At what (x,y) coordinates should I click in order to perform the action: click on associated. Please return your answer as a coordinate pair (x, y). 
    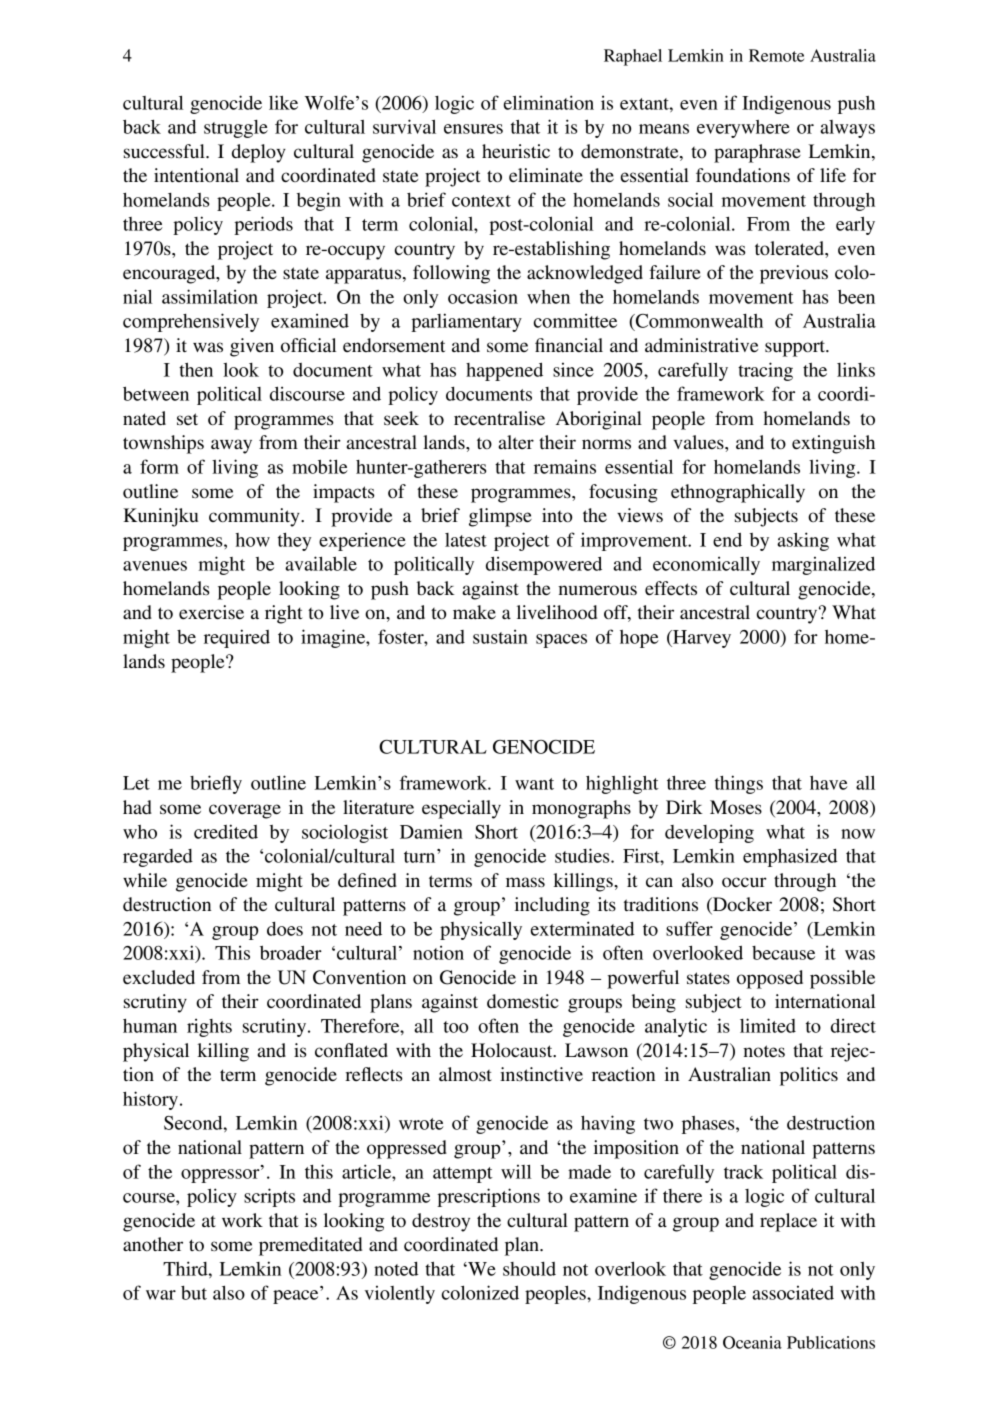
    Looking at the image, I should click on (793, 1293).
